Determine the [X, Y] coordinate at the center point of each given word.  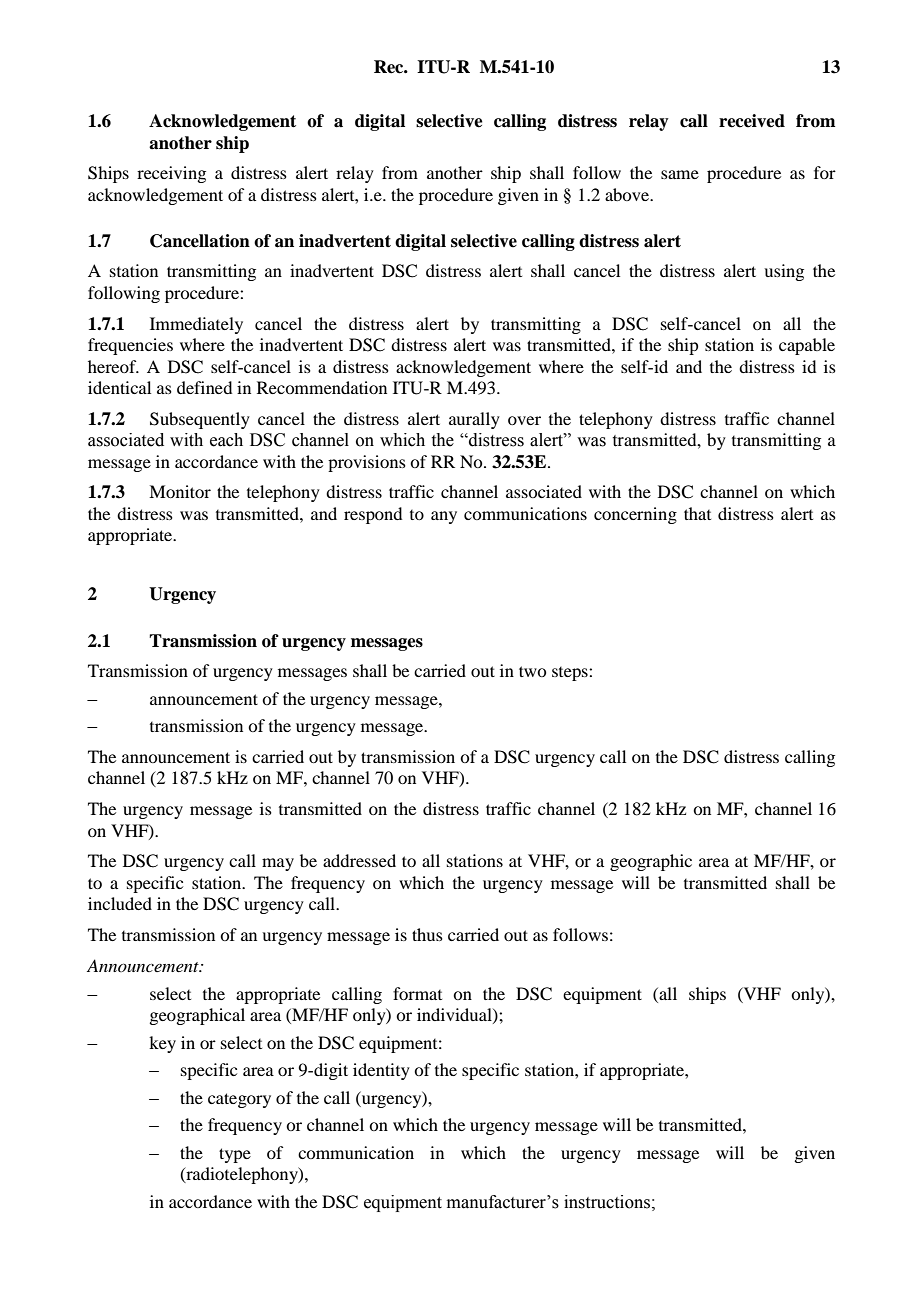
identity [381, 1071]
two [532, 671]
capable [807, 346]
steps [571, 674]
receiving [171, 174]
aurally [474, 420]
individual [455, 1015]
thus [427, 934]
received [752, 121]
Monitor [180, 491]
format [417, 993]
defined [204, 387]
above [628, 194]
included [120, 903]
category [239, 1100]
